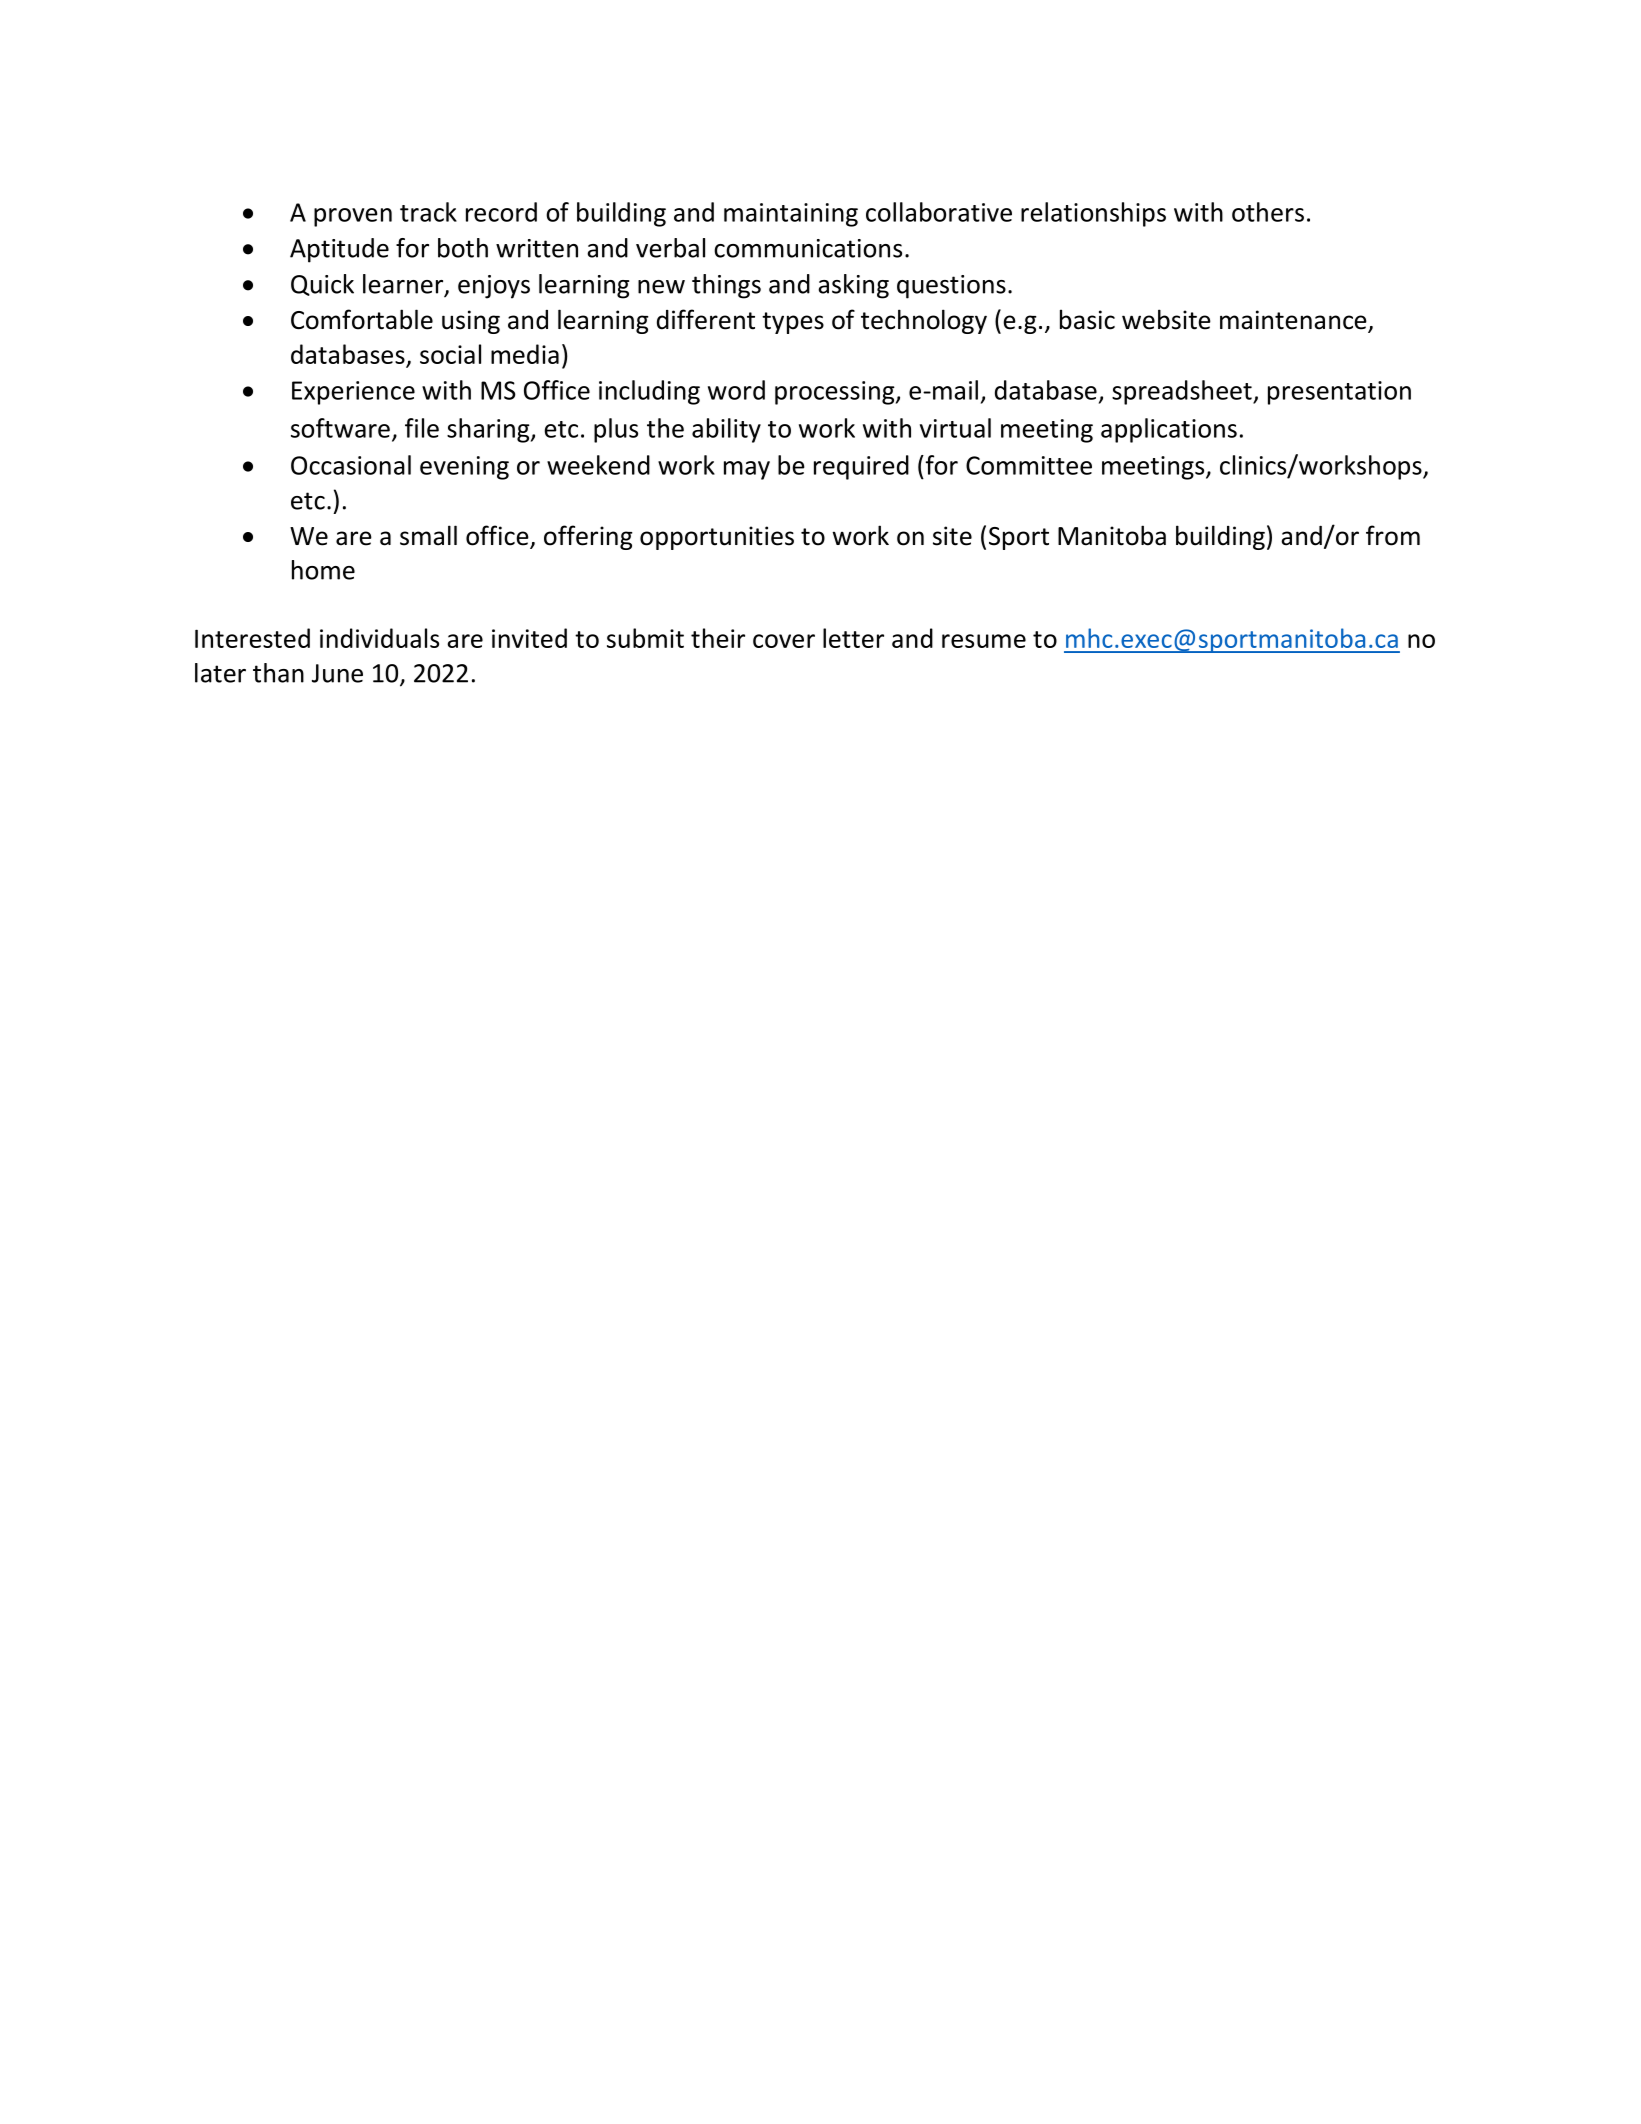 The image size is (1641, 2124). I want to click on Committee, so click(1029, 465).
